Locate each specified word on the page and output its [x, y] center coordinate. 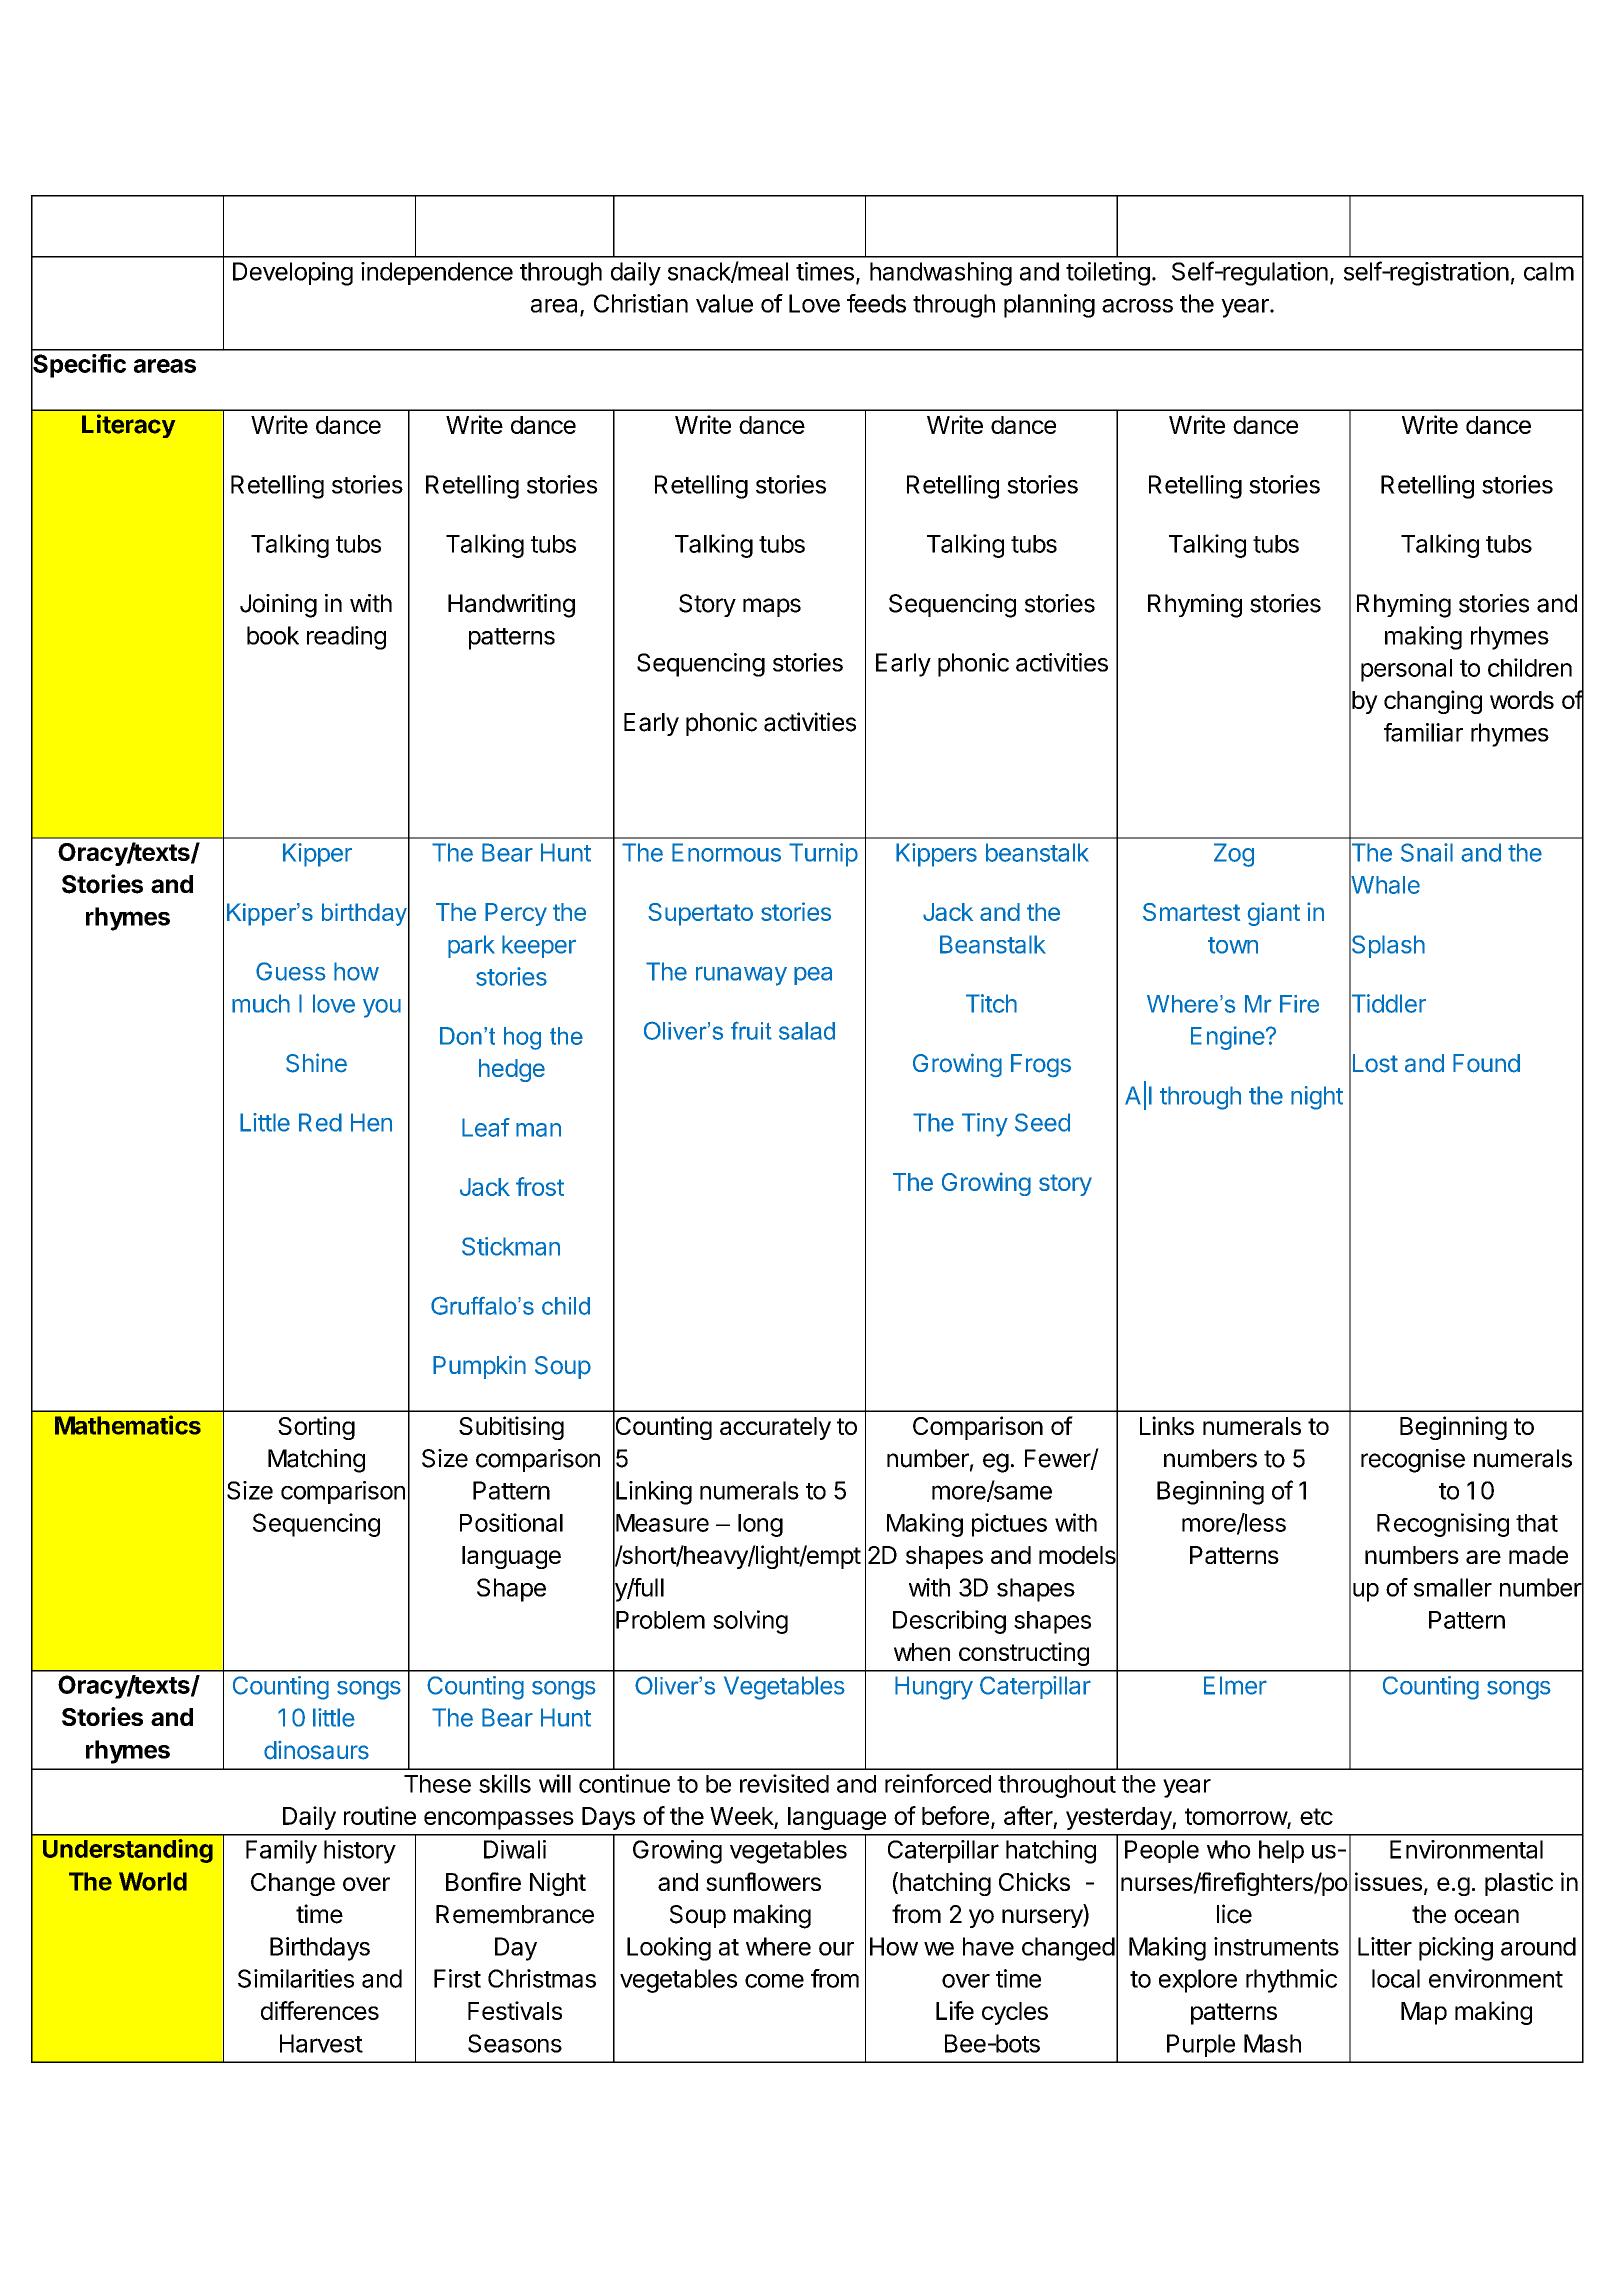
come [774, 1981]
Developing [293, 274]
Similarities [296, 1978]
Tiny [985, 1125]
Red [320, 1122]
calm [1549, 271]
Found [1486, 1063]
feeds [876, 303]
